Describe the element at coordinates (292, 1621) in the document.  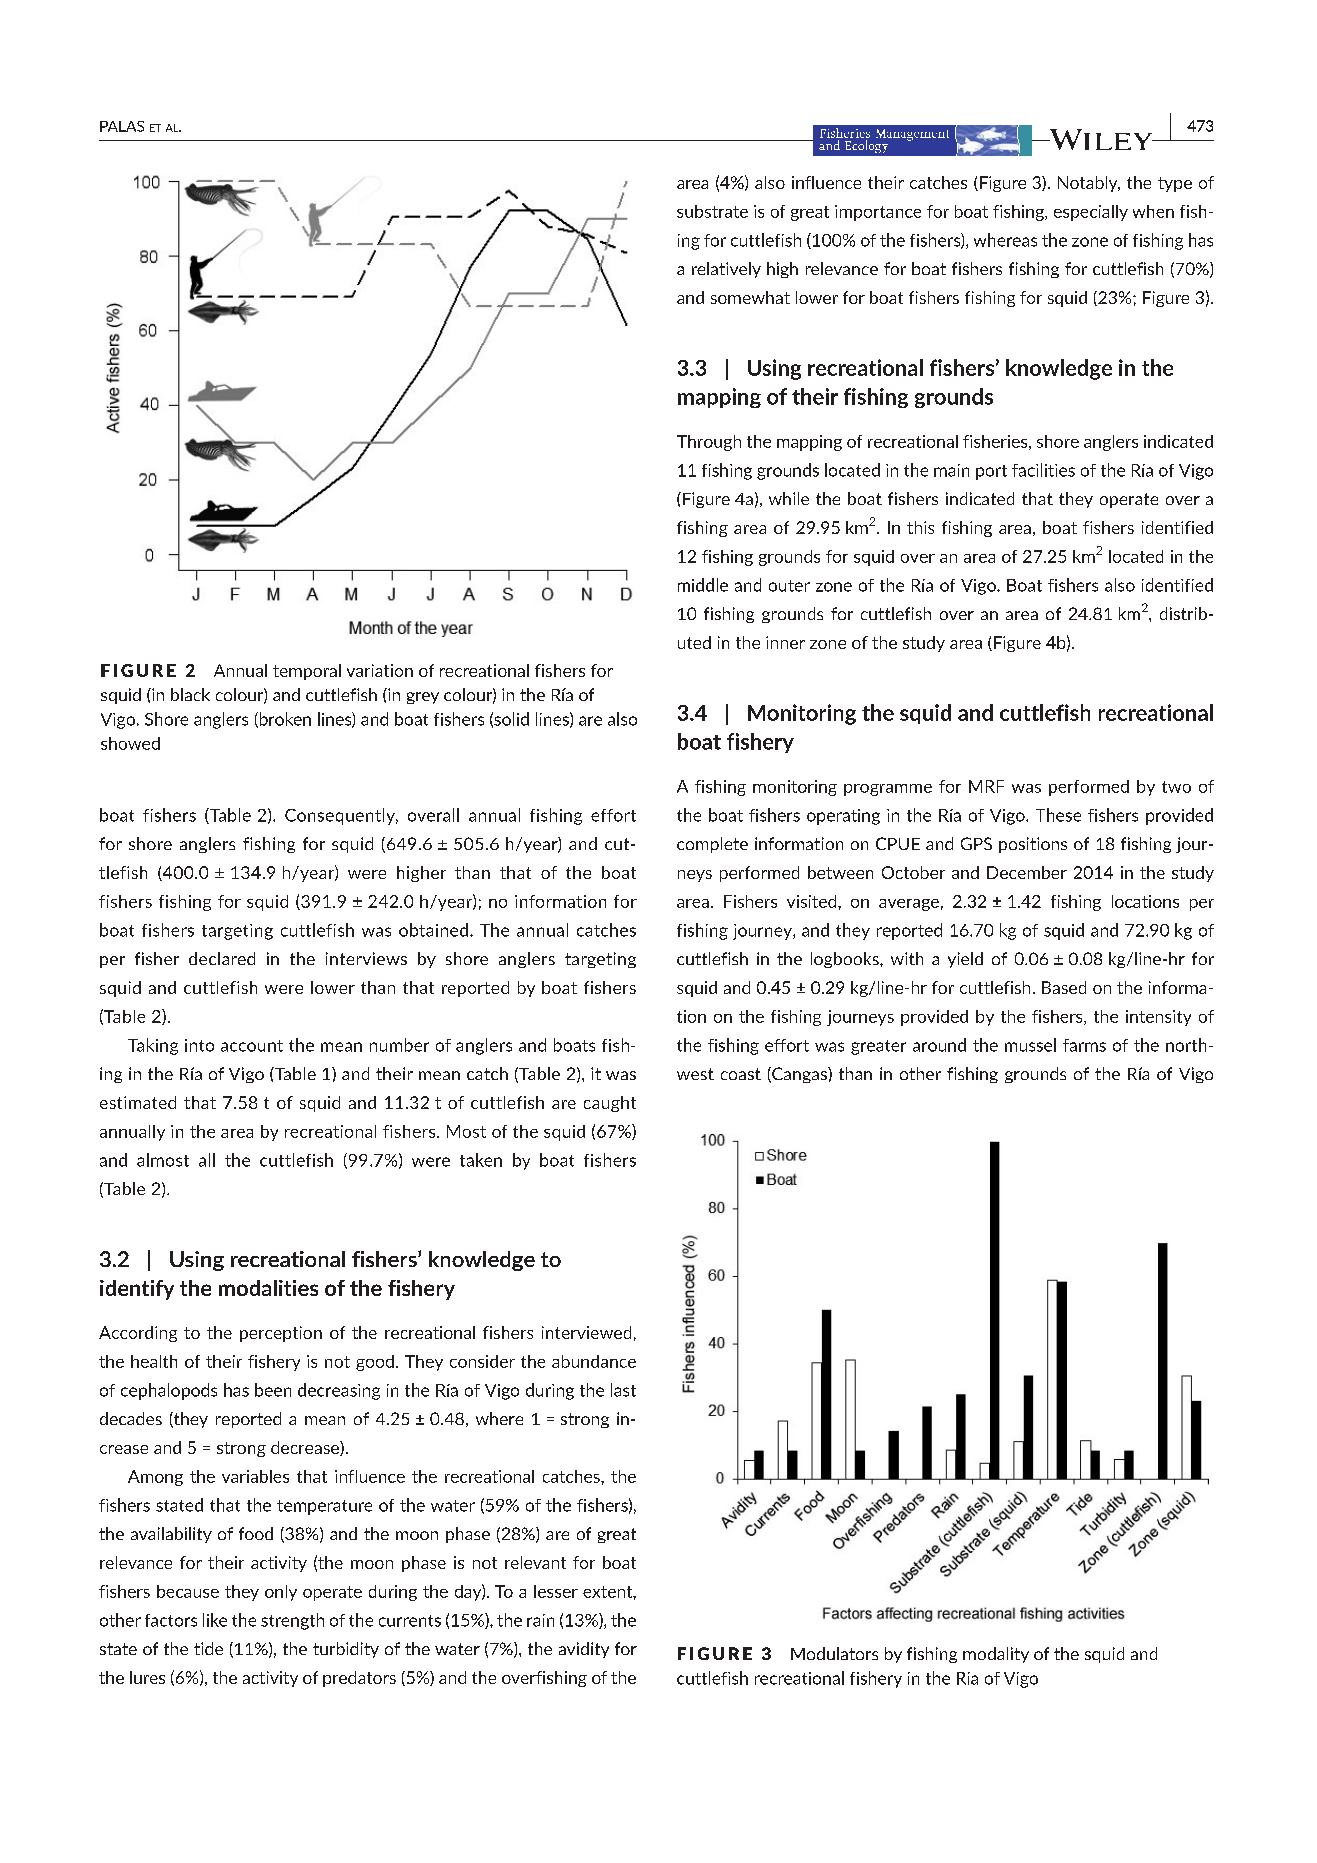
I see `strength` at that location.
